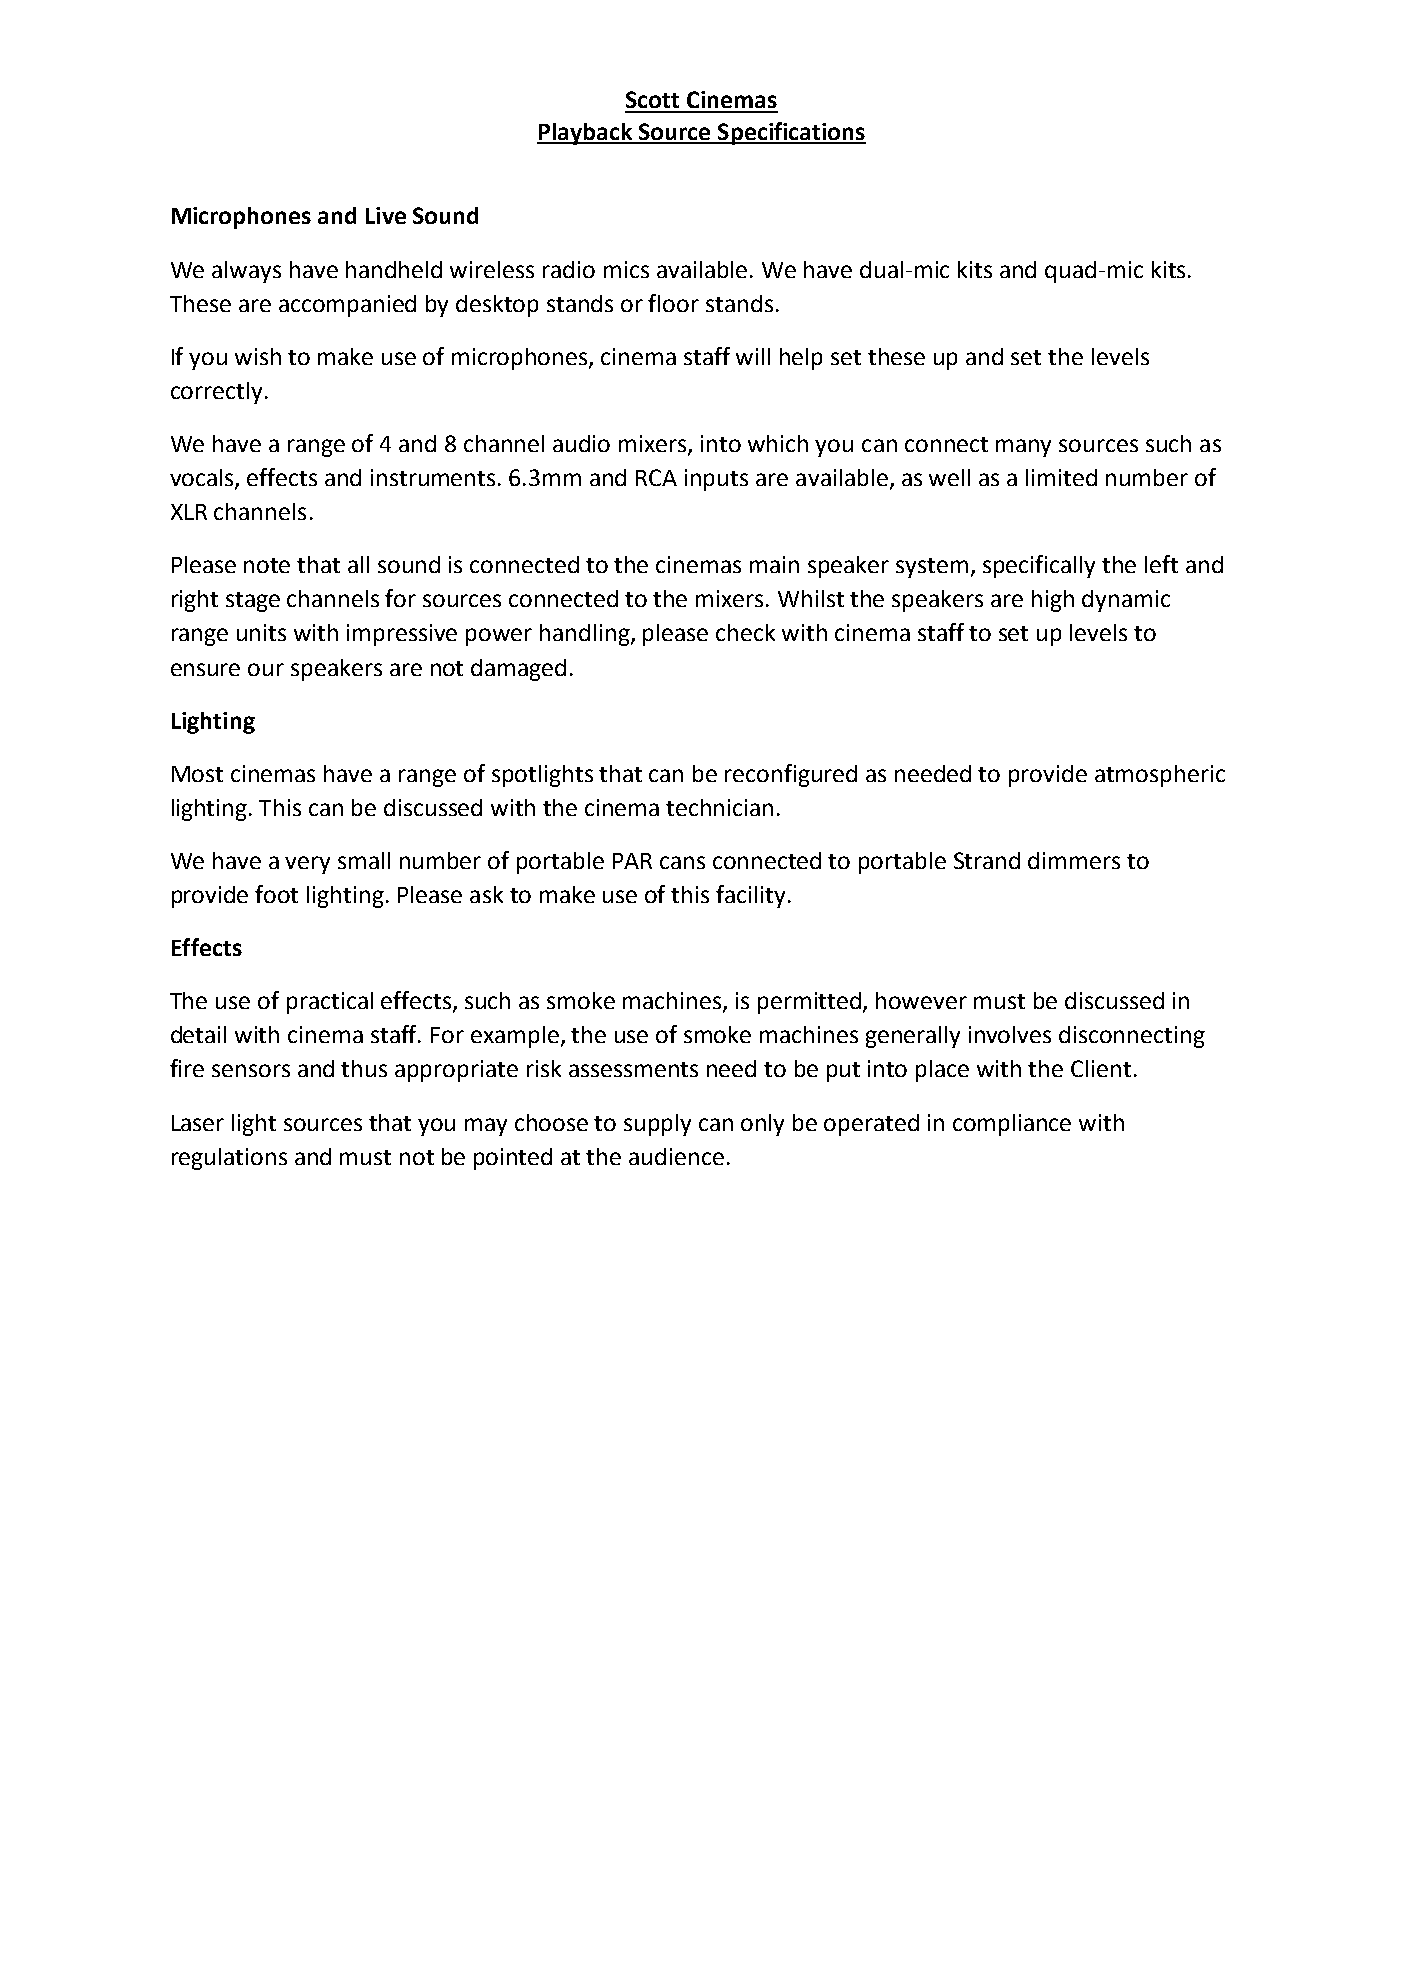 This document has height=1985, width=1403. I want to click on check, so click(745, 632).
